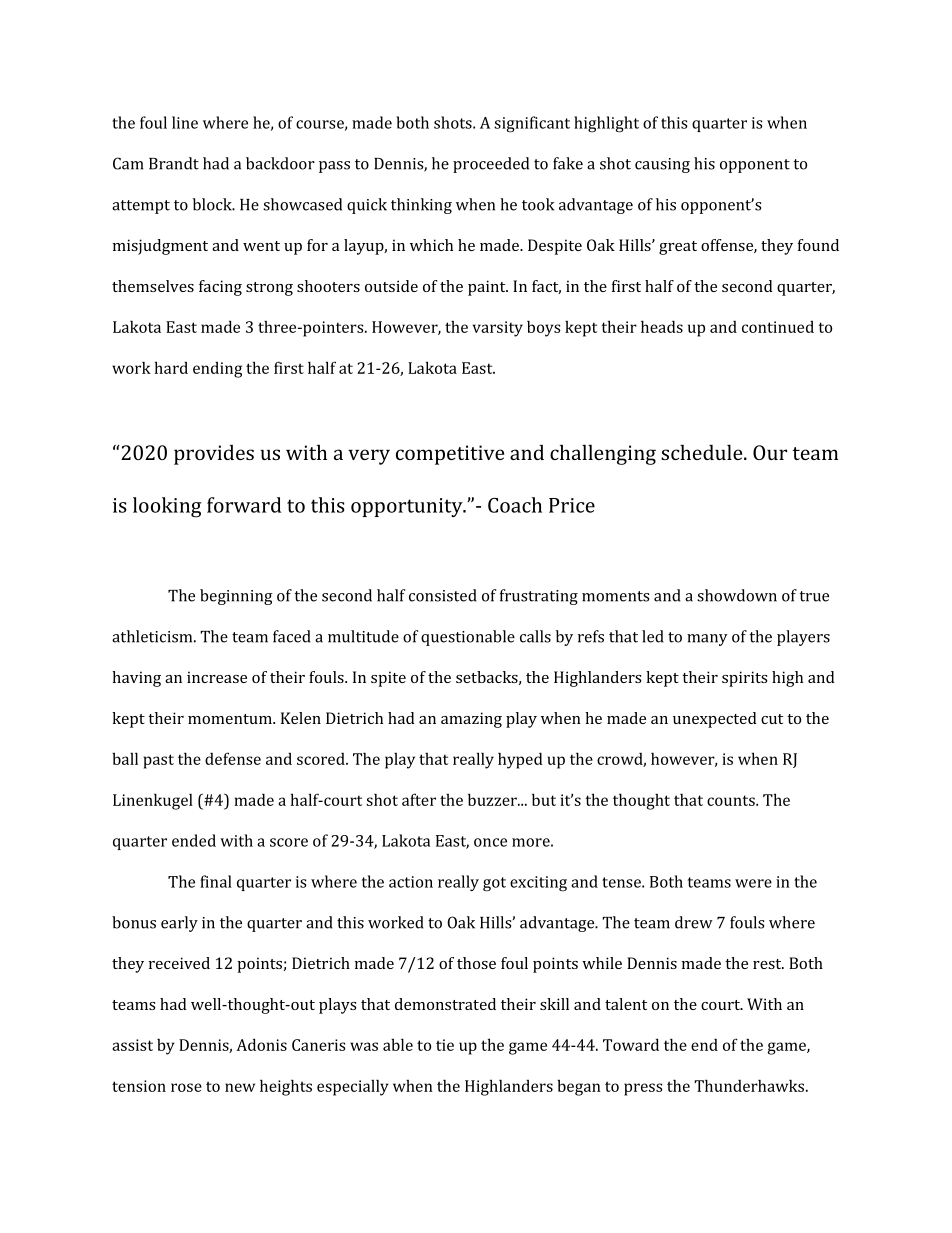 This document has height=1233, width=952. I want to click on rose, so click(186, 1087).
